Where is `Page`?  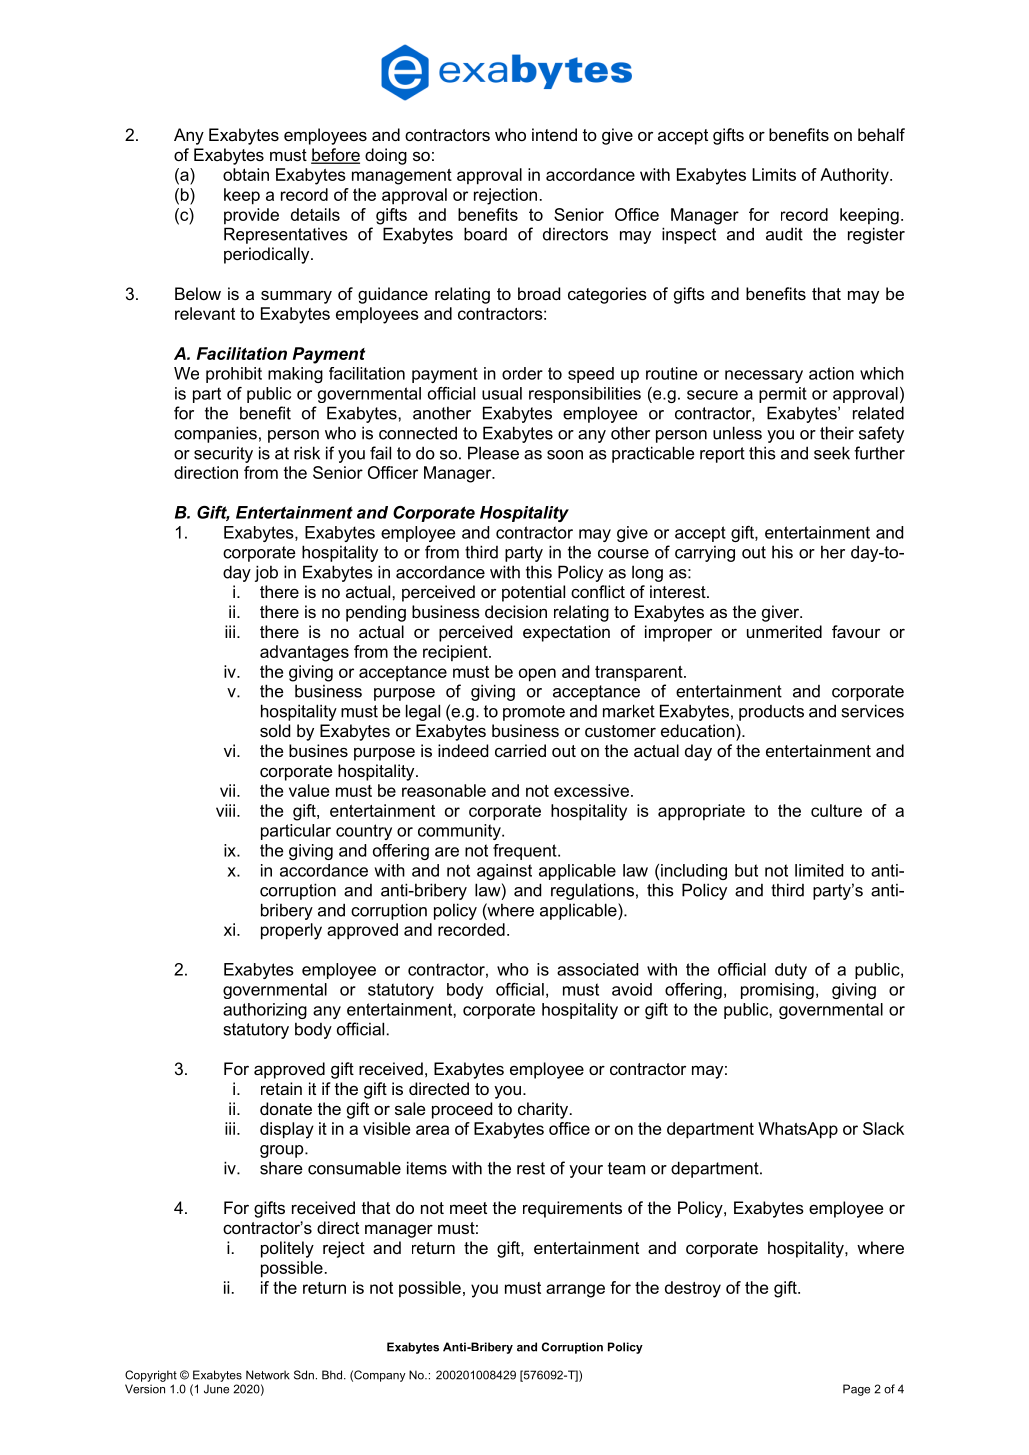
Page is located at coordinates (856, 1390).
